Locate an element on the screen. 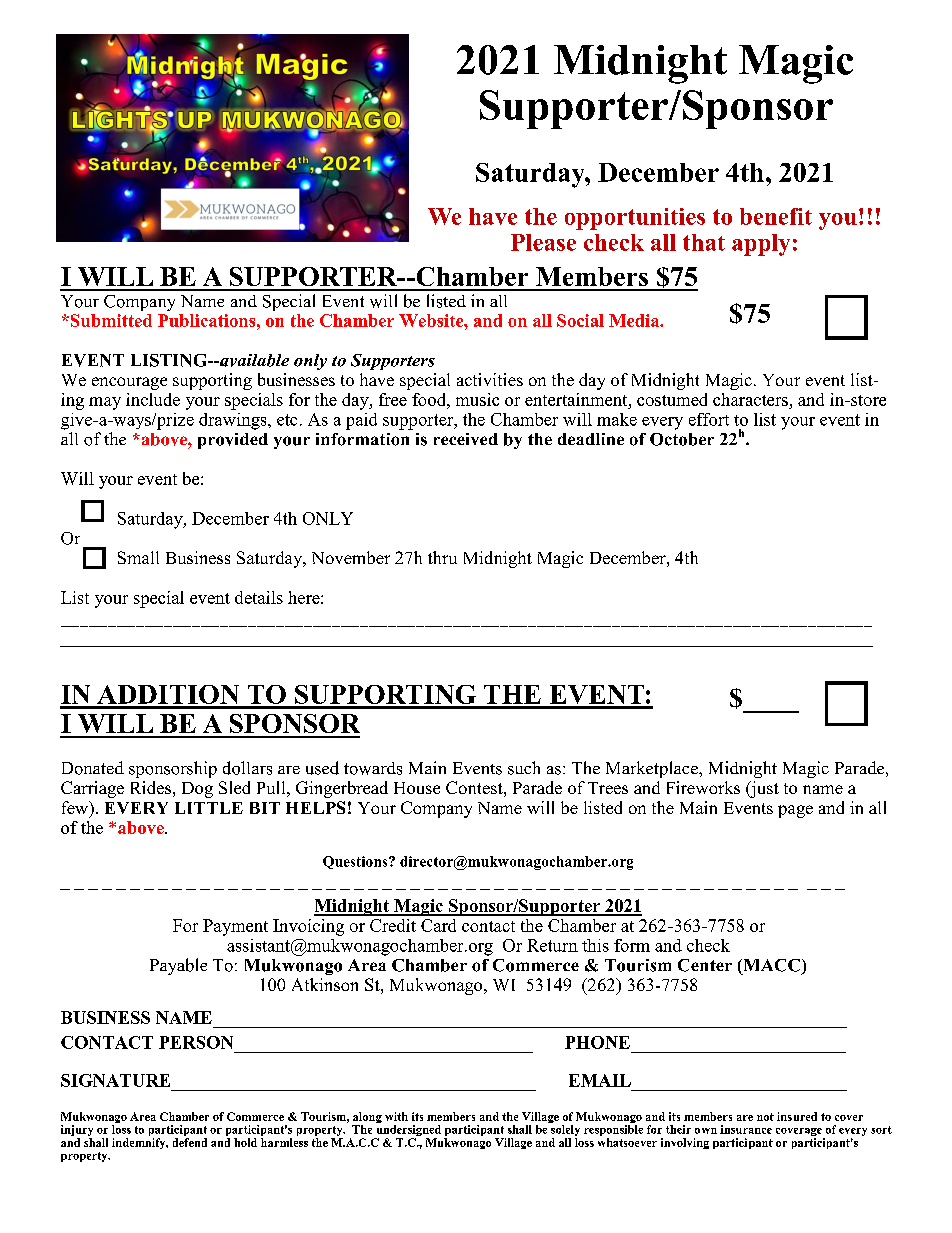 The image size is (952, 1233). defend is located at coordinates (190, 1142).
